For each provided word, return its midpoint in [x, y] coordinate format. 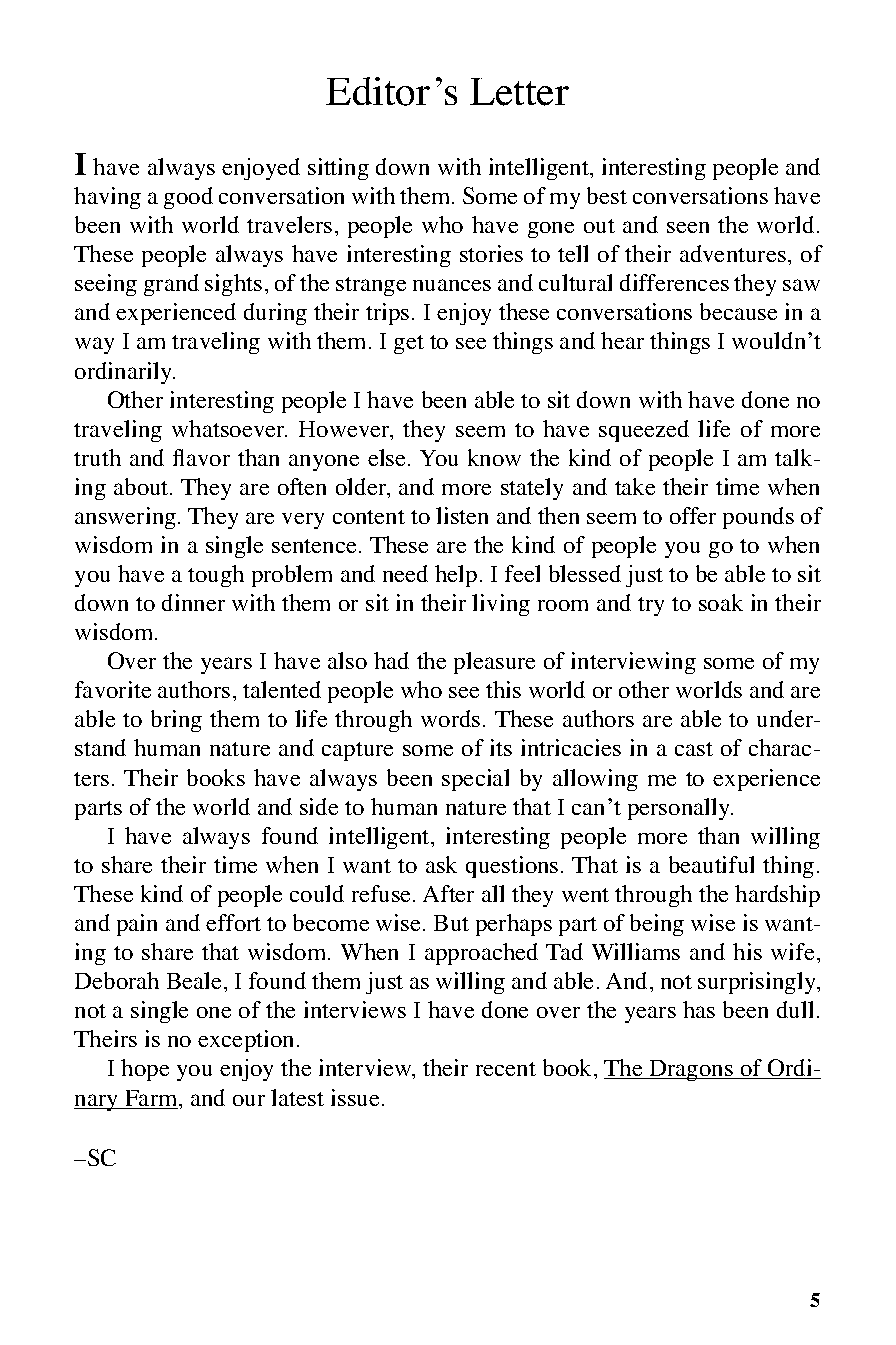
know [494, 457]
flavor [201, 457]
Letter [519, 92]
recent [506, 1069]
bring [176, 721]
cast [694, 749]
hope [145, 1070]
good [188, 198]
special [475, 780]
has [699, 1009]
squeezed [644, 431]
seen [688, 227]
